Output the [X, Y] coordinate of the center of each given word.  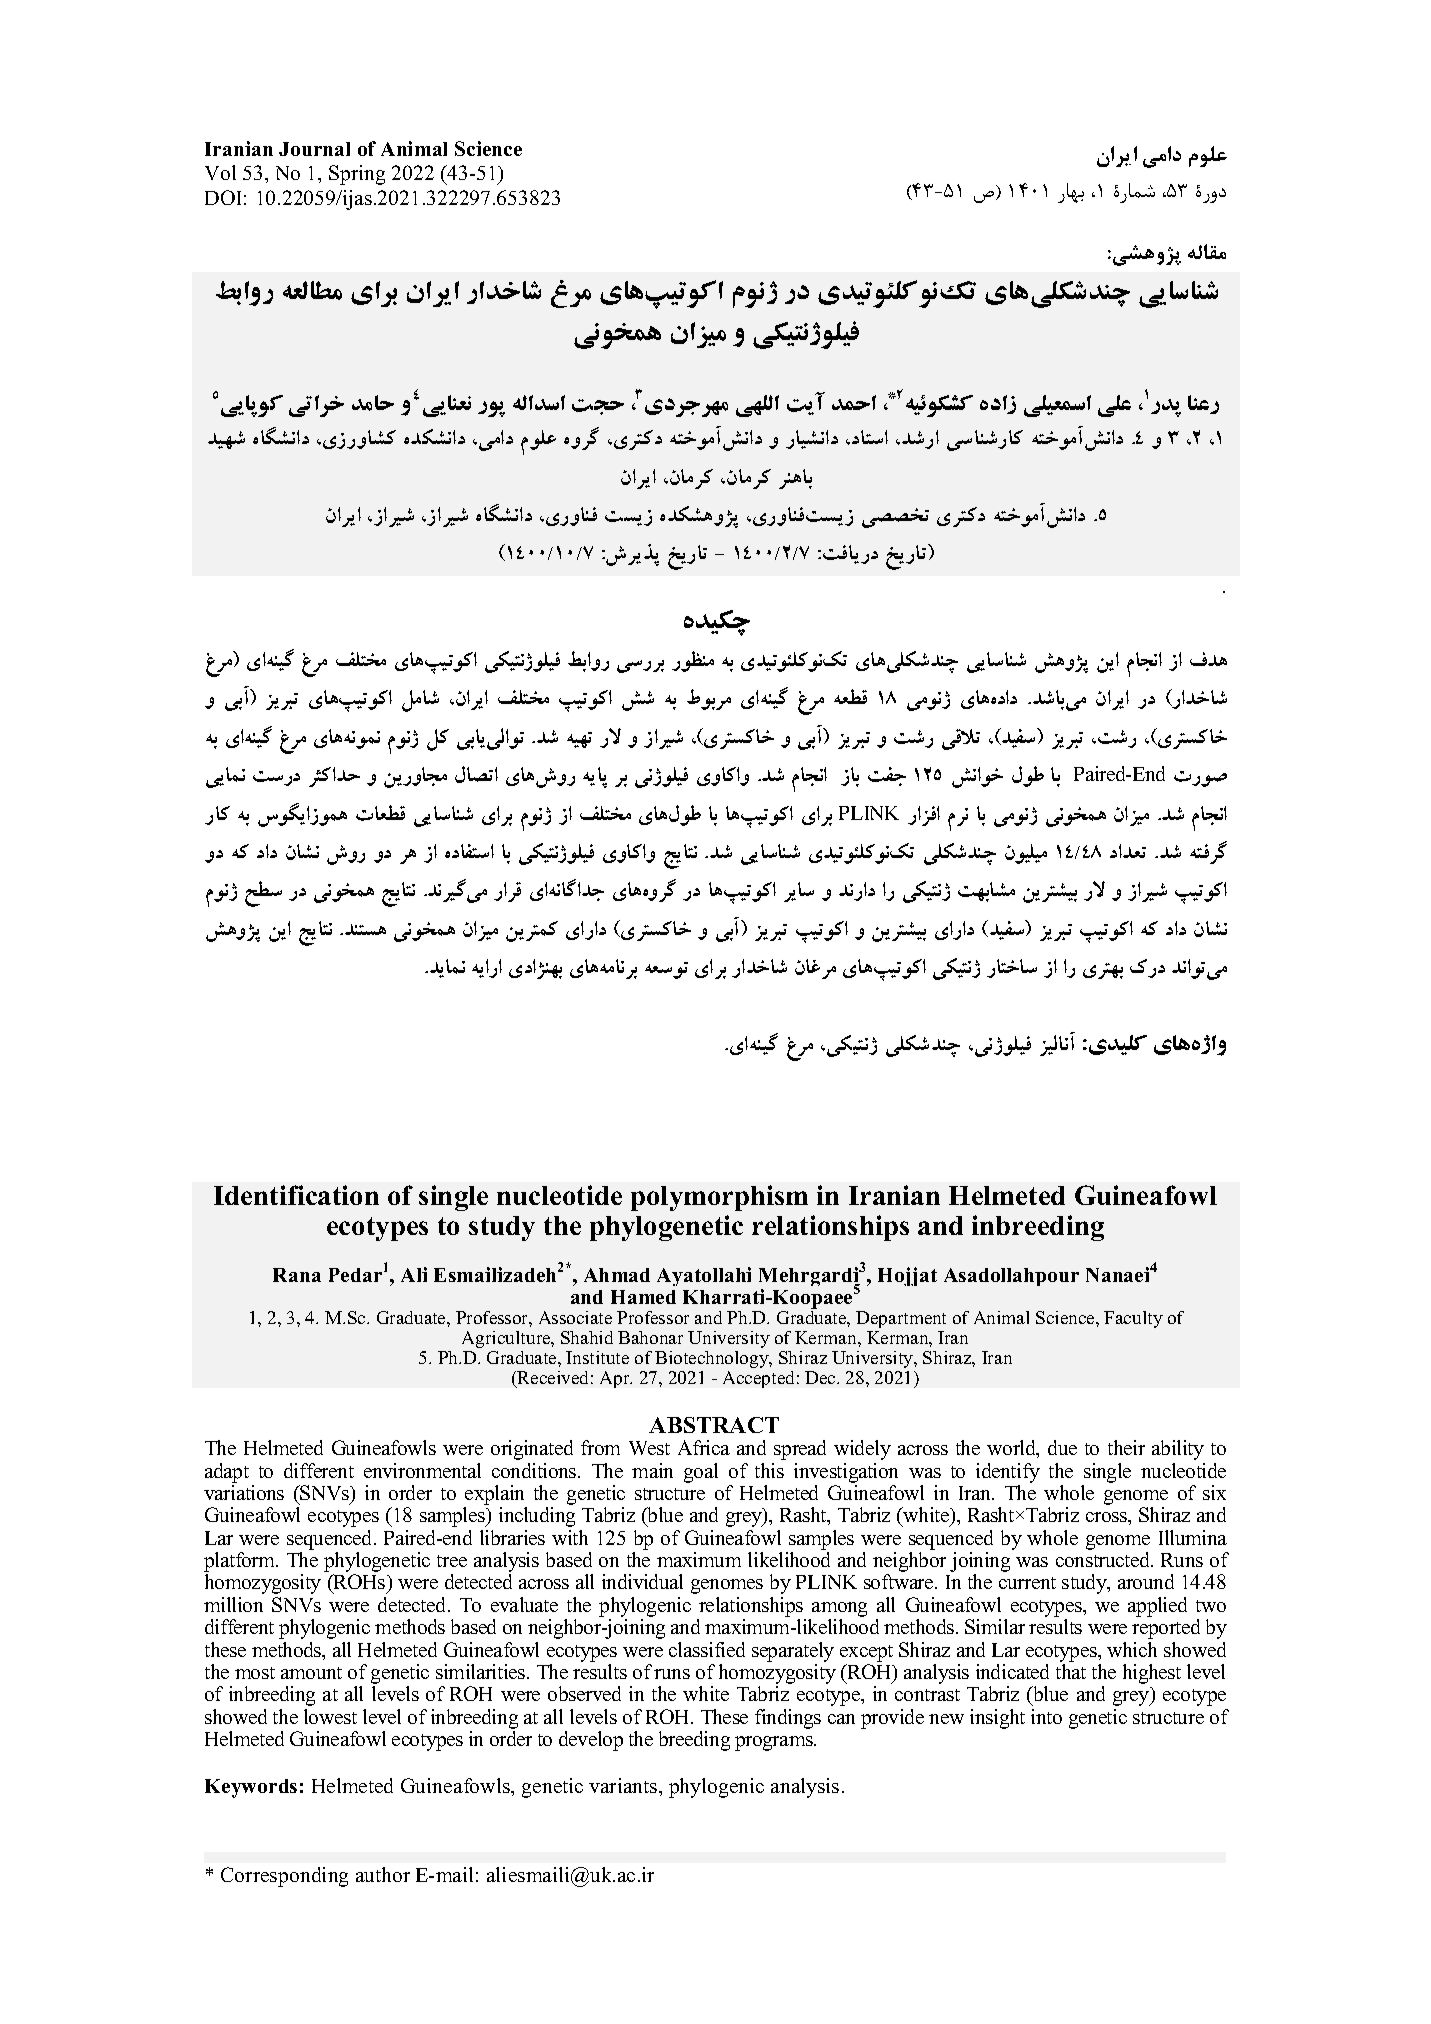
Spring [357, 175]
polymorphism [719, 1198]
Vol [220, 172]
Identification [296, 1195]
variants [624, 1785]
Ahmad [617, 1275]
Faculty [1133, 1319]
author [383, 1874]
